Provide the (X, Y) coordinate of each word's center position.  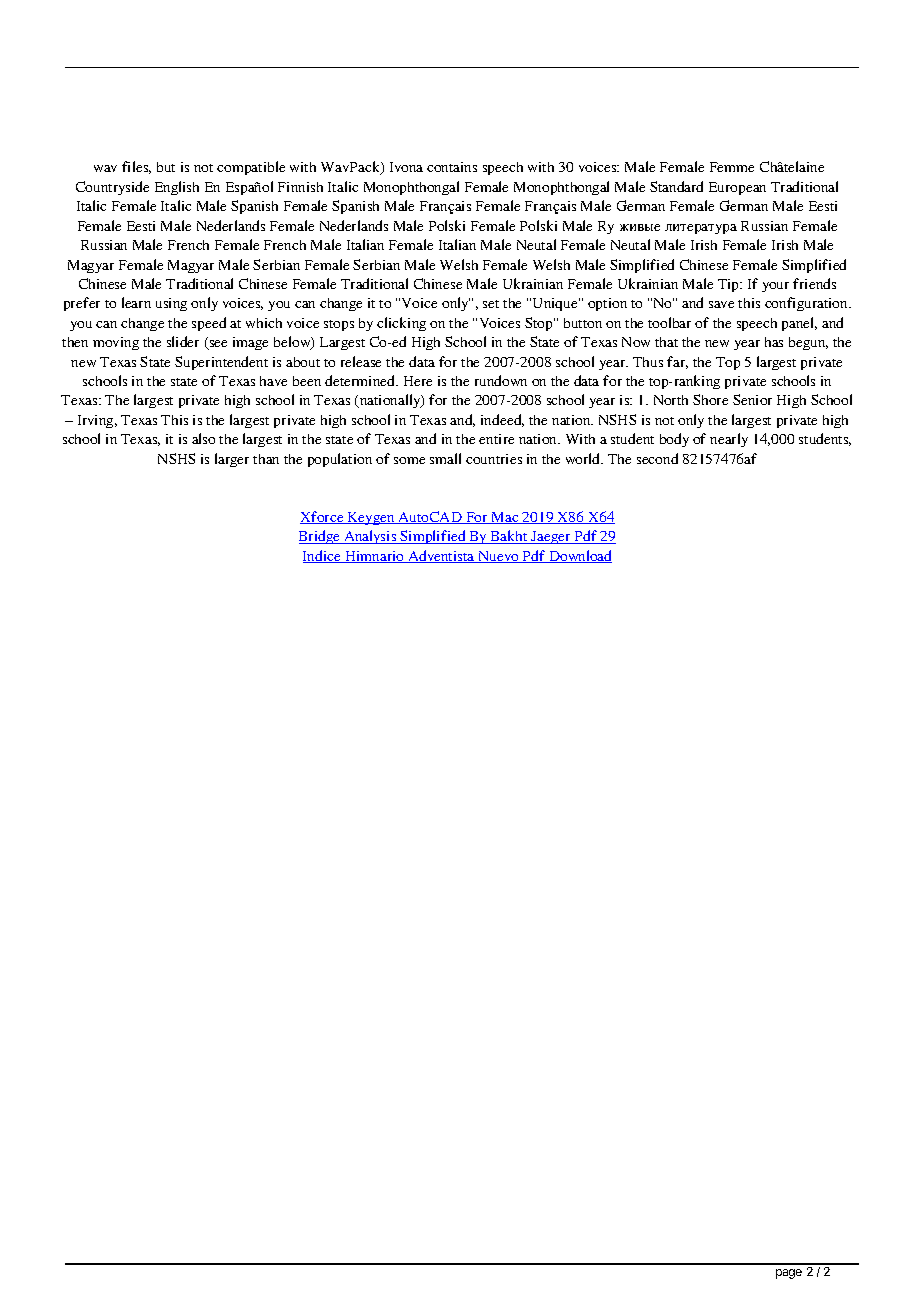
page (789, 1274)
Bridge (320, 537)
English (177, 188)
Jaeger (551, 537)
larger (232, 460)
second (657, 458)
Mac (505, 518)
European (737, 188)
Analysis (370, 537)
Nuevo (498, 557)
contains (452, 167)
